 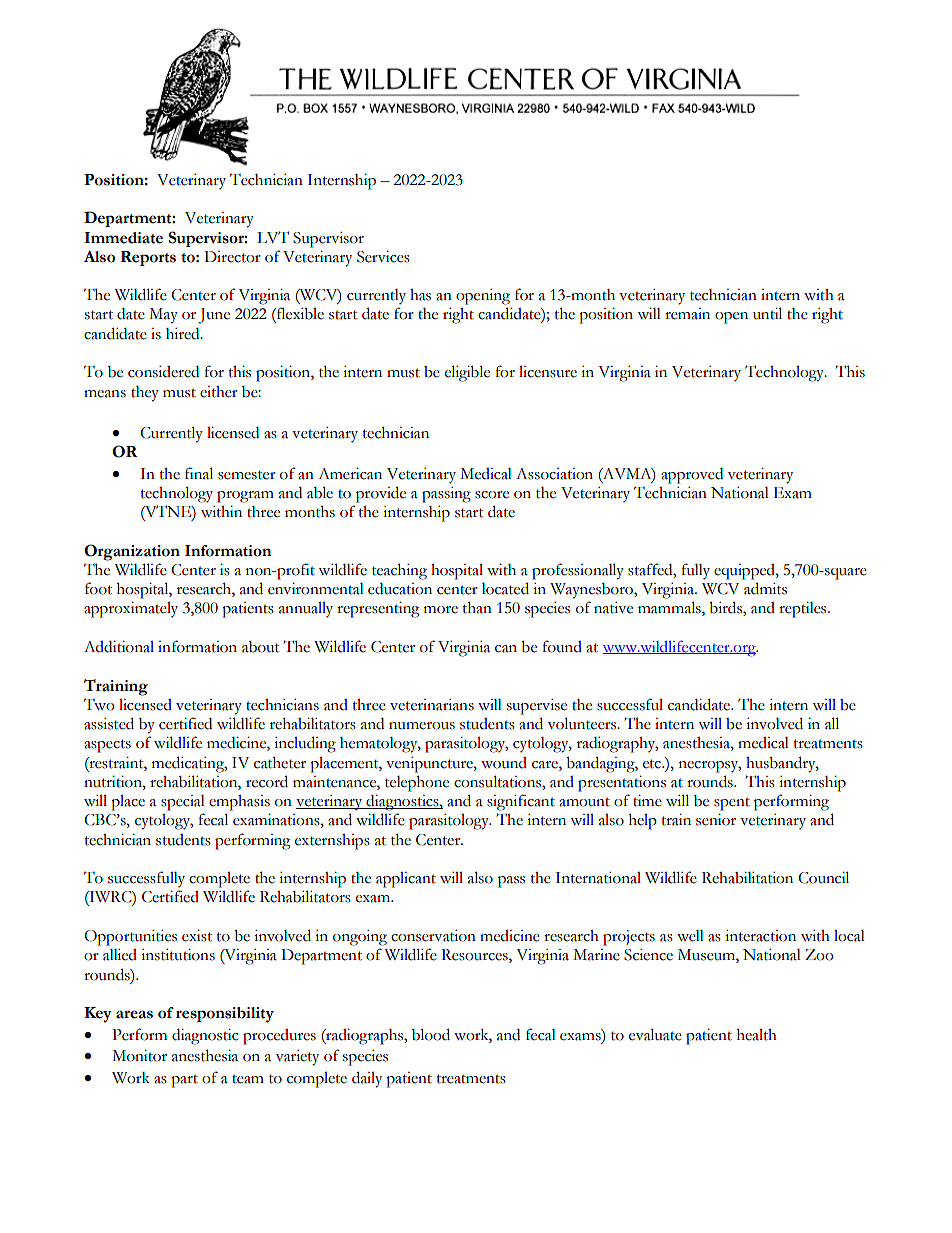 What do you see at coordinates (732, 804) in the screenshot?
I see `spent` at bounding box center [732, 804].
